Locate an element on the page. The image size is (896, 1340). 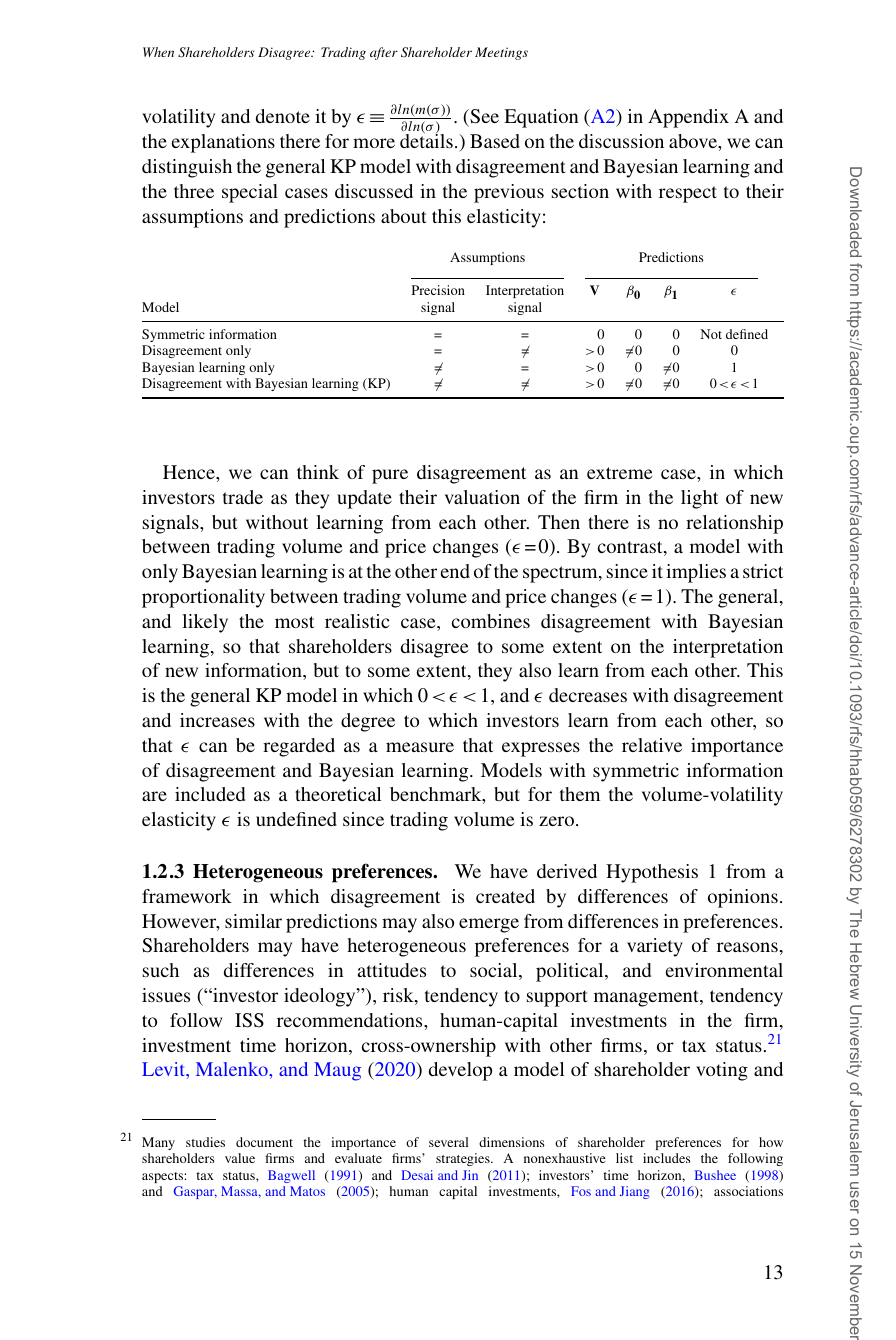
Hence is located at coordinates (190, 472).
